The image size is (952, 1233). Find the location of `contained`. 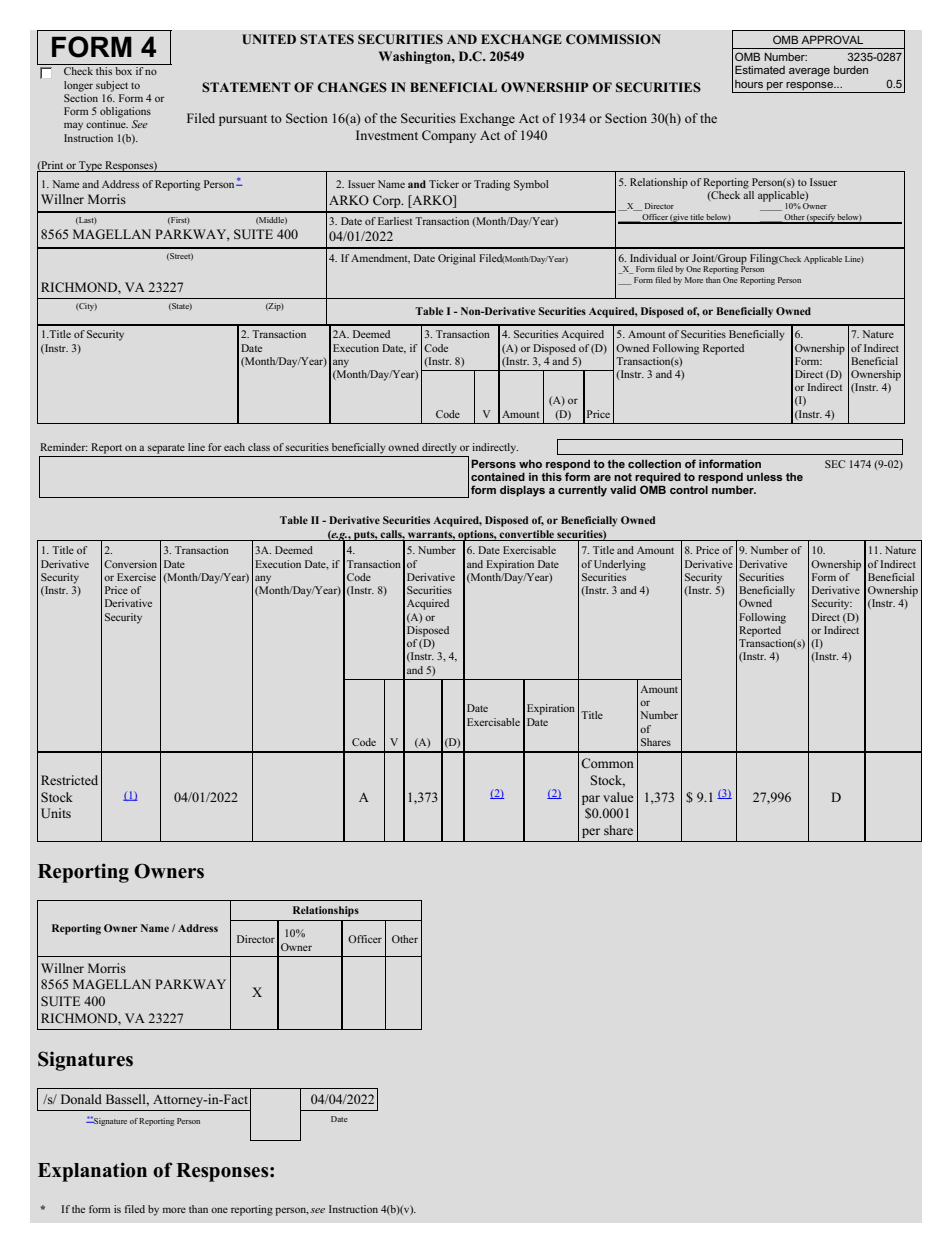

contained is located at coordinates (498, 476).
